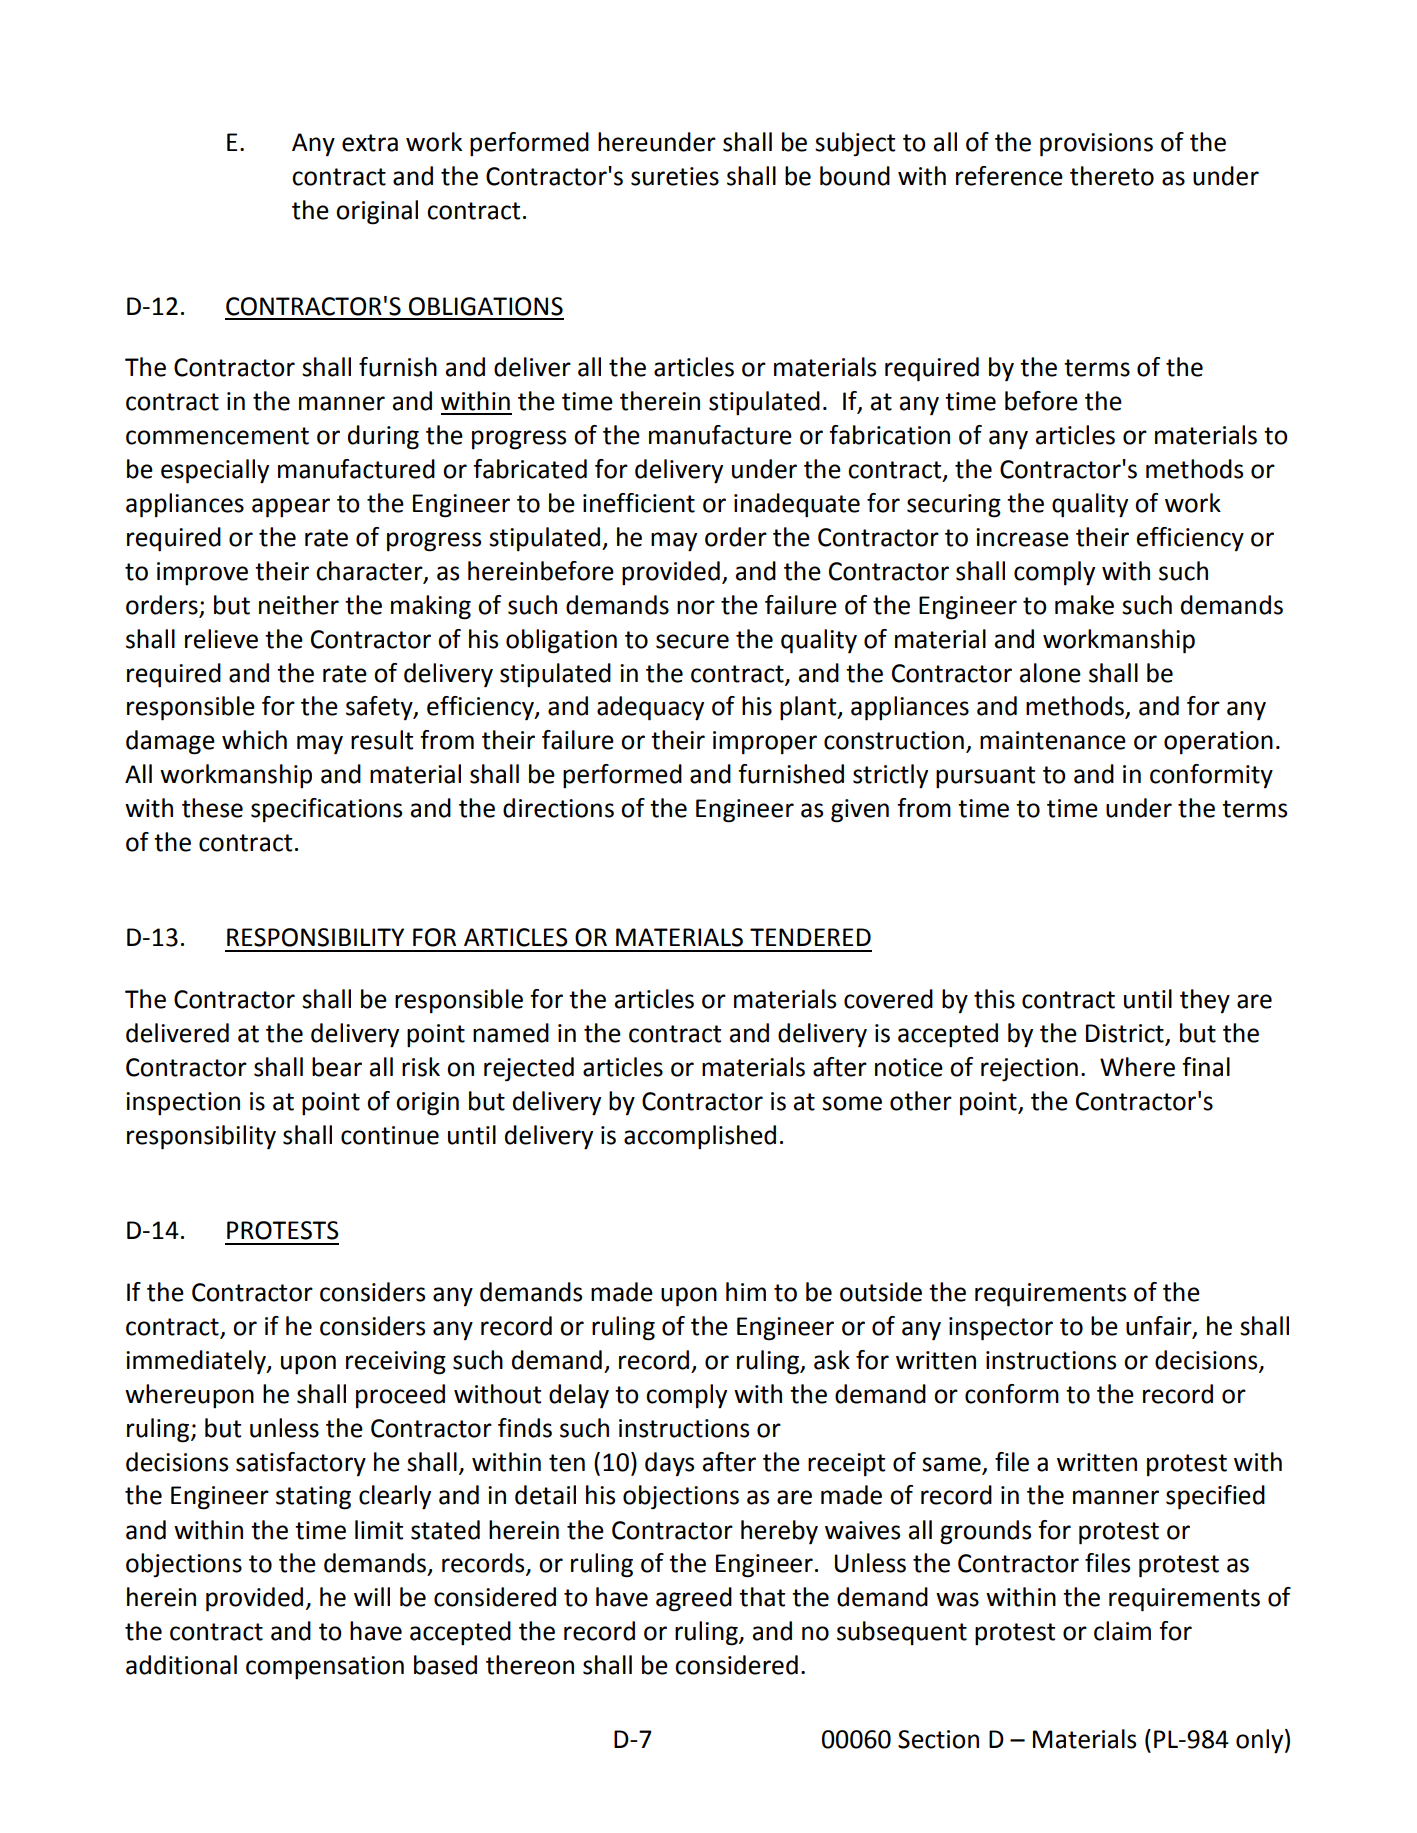 This document has width=1417, height=1833. What do you see at coordinates (1050, 673) in the document?
I see `alone` at bounding box center [1050, 673].
